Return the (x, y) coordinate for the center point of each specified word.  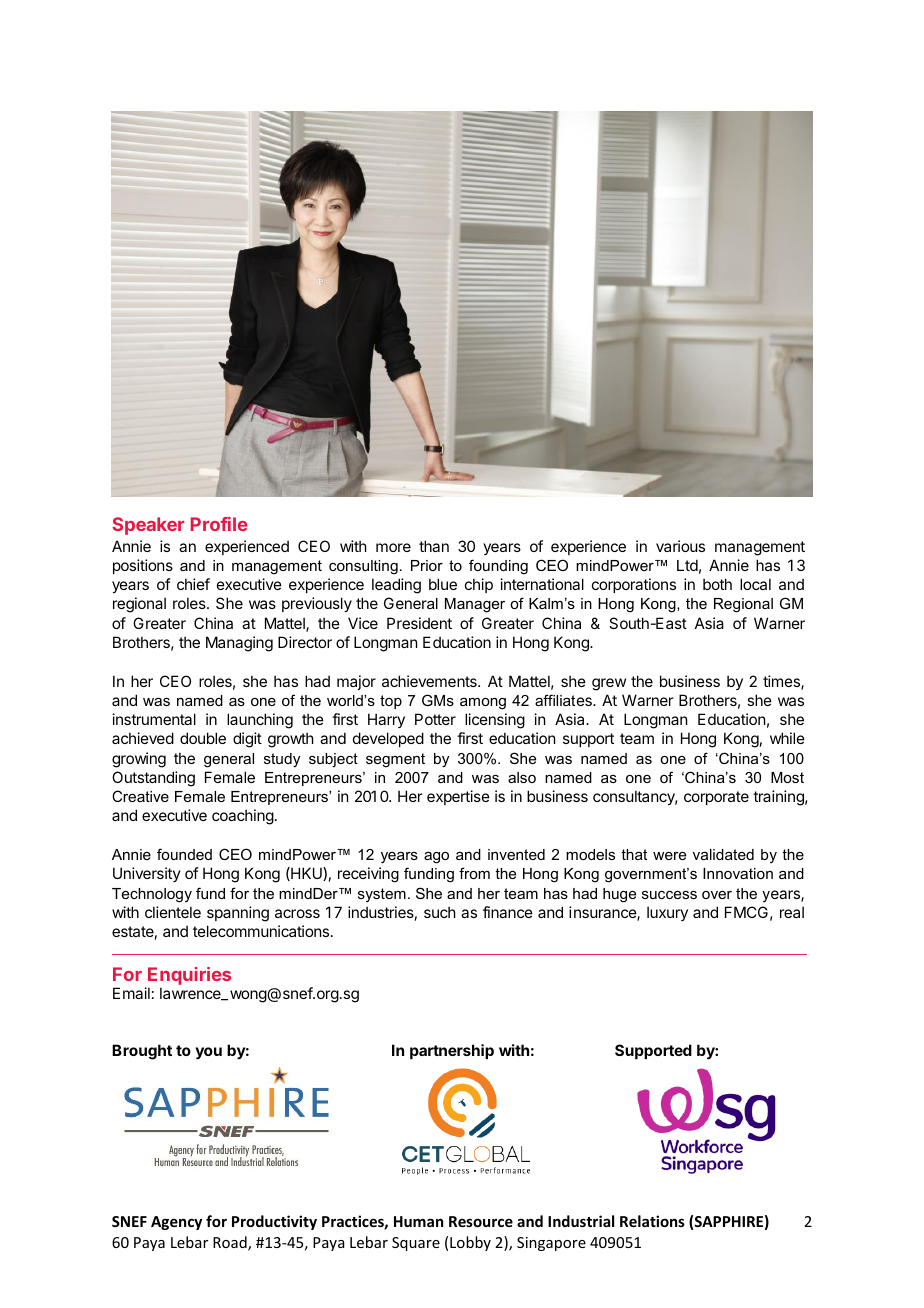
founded (184, 854)
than (434, 546)
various (680, 546)
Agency (176, 1223)
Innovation (738, 873)
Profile (219, 524)
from (474, 873)
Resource (481, 1221)
